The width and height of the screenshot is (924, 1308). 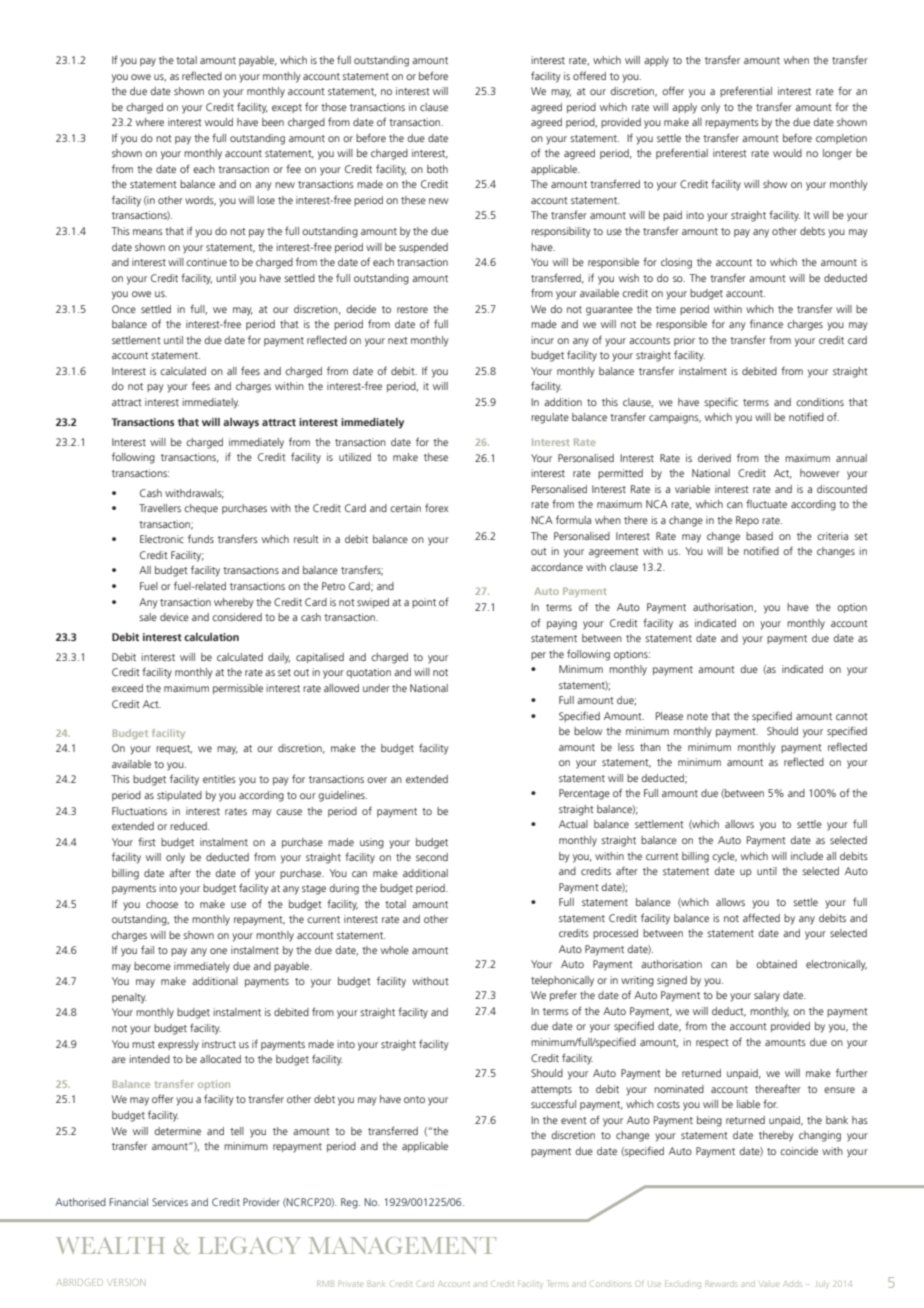 What do you see at coordinates (432, 857) in the screenshot?
I see `second` at bounding box center [432, 857].
